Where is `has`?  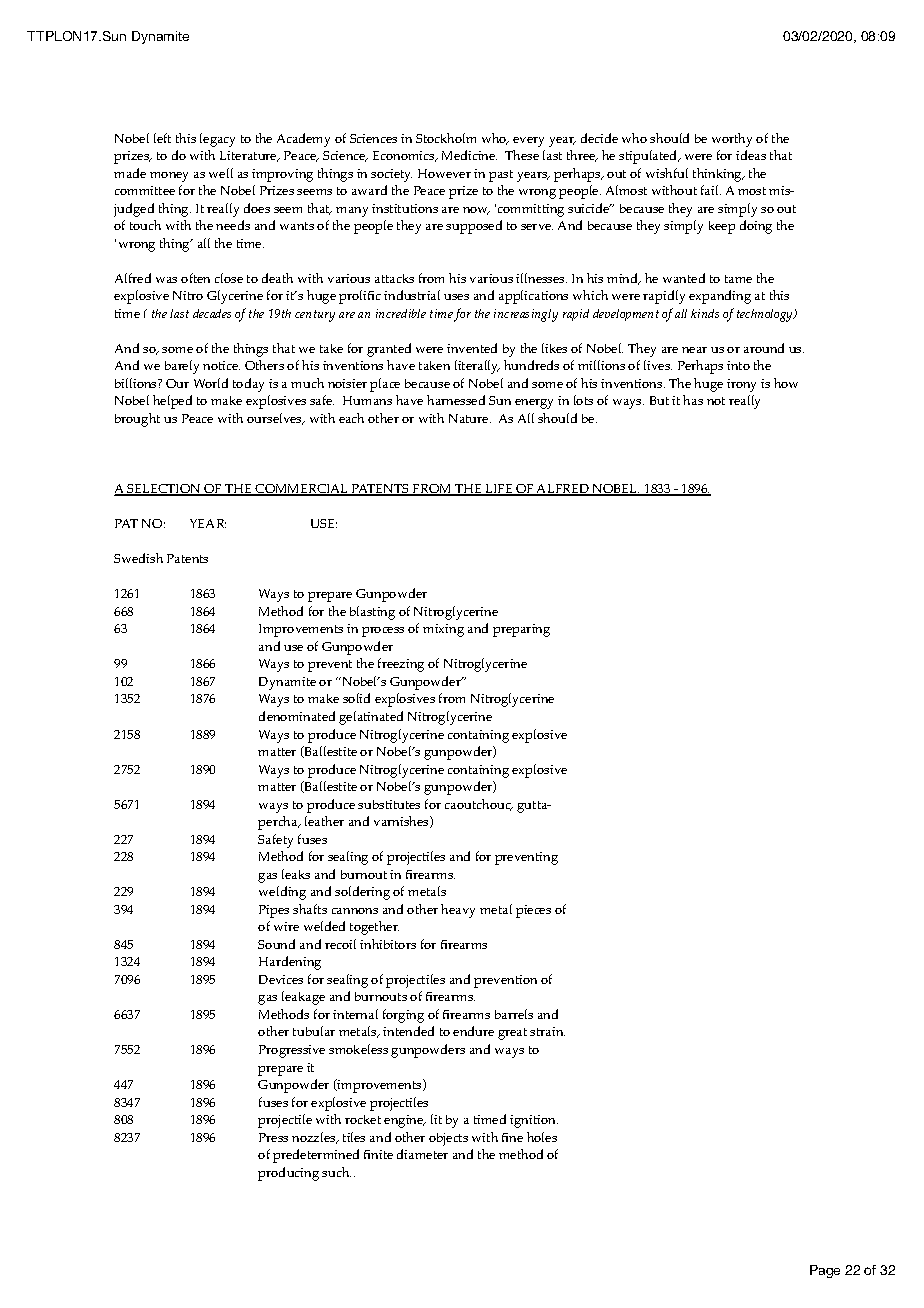
has is located at coordinates (693, 400).
